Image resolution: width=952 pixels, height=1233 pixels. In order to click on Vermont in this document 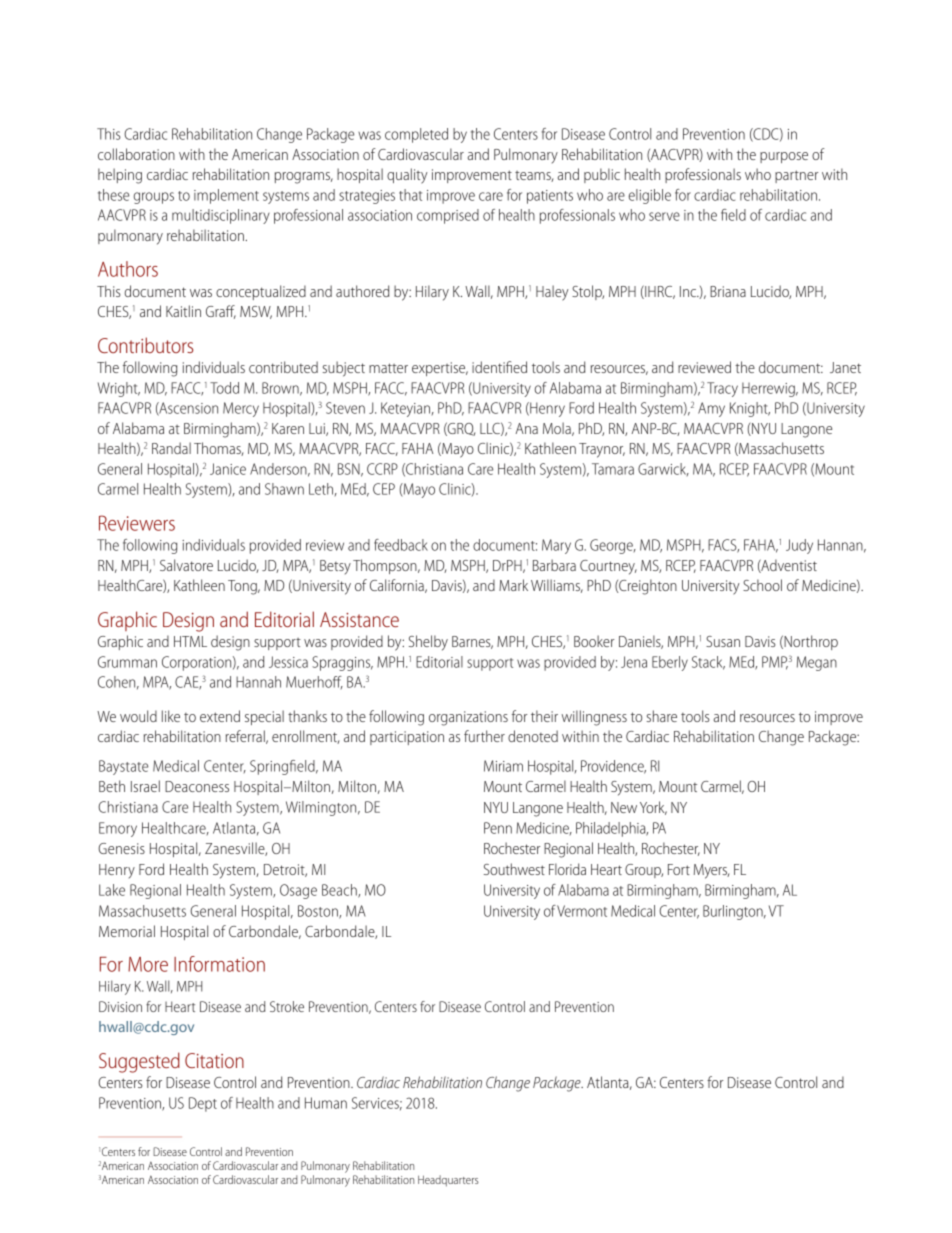, I will do `click(582, 911)`.
